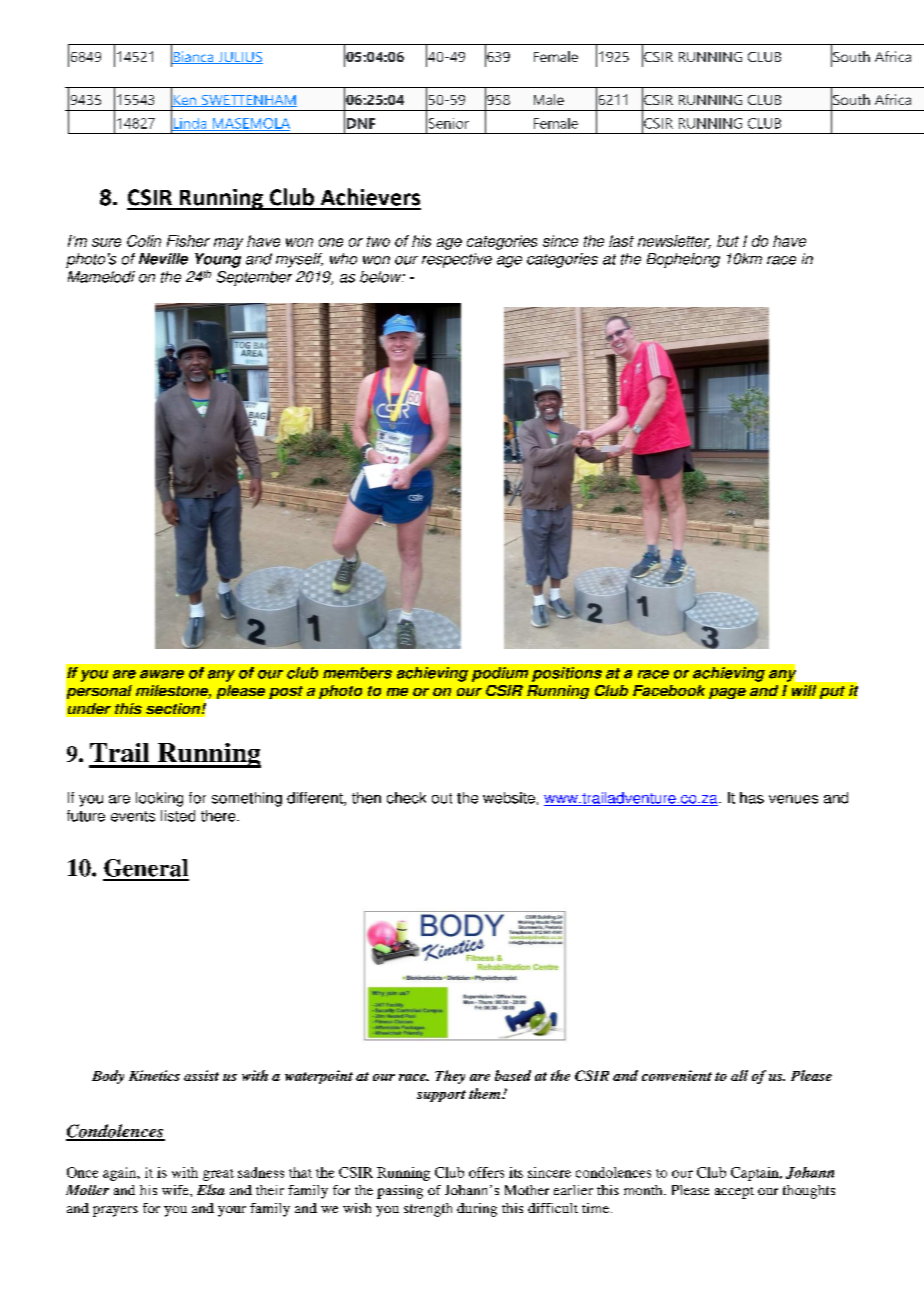  What do you see at coordinates (162, 674) in the document?
I see `aware` at bounding box center [162, 674].
